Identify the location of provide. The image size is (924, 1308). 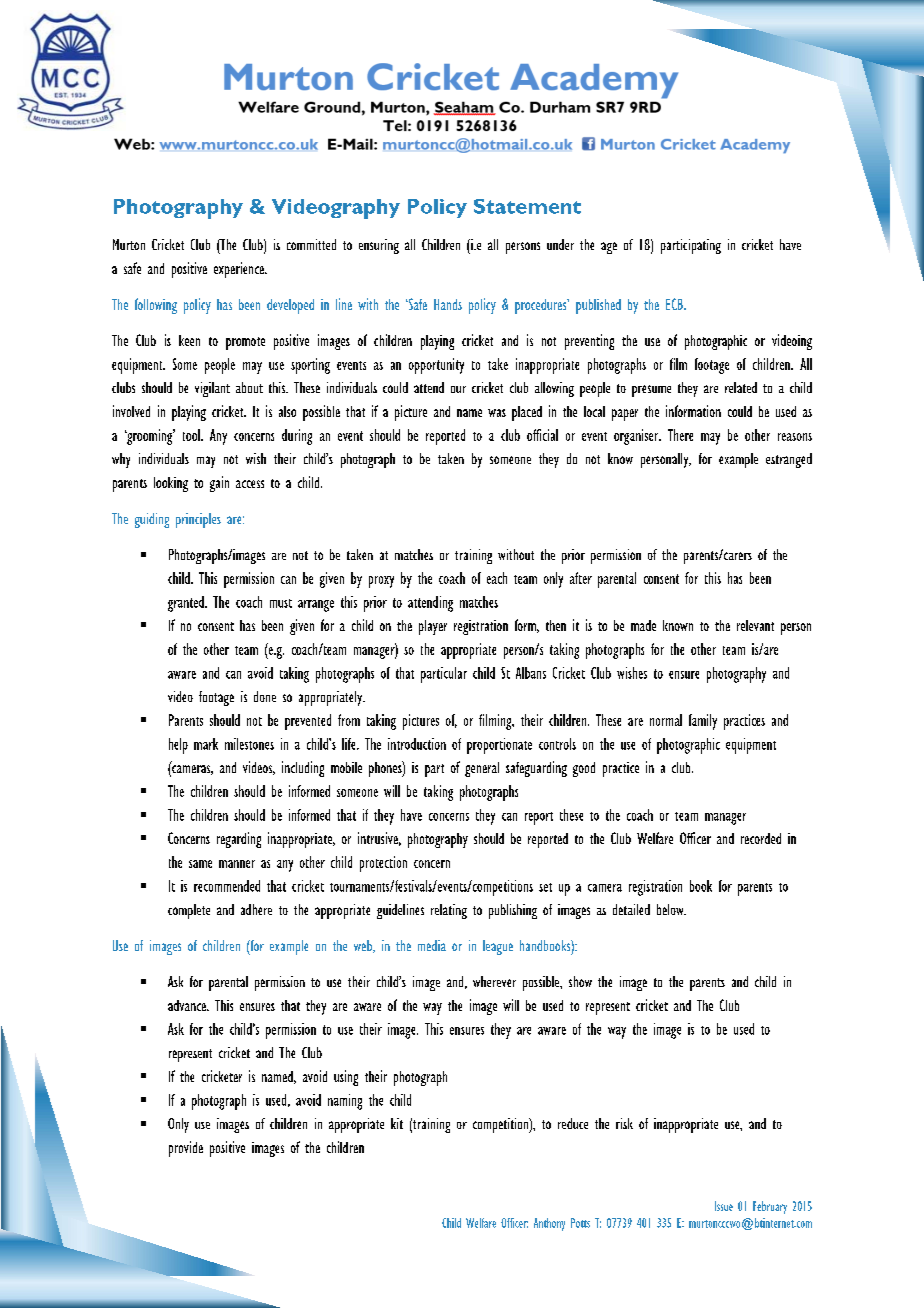
(186, 1149).
